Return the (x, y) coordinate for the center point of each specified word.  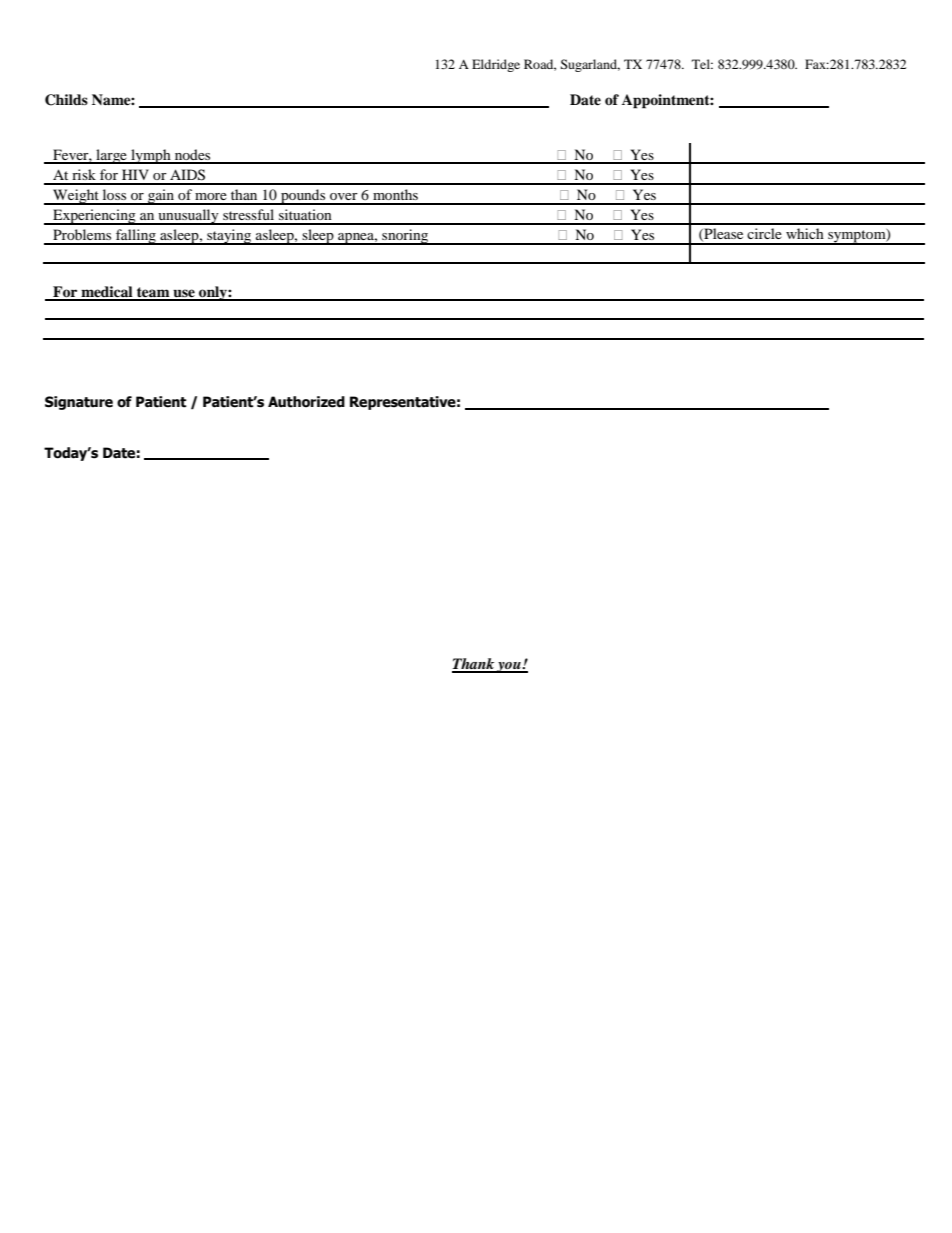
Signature (79, 403)
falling (136, 237)
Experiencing (94, 217)
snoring (405, 237)
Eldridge (496, 65)
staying (229, 237)
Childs (66, 100)
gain (161, 197)
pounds (303, 197)
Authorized (306, 402)
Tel (702, 64)
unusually (188, 217)
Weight (76, 197)
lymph (151, 156)
